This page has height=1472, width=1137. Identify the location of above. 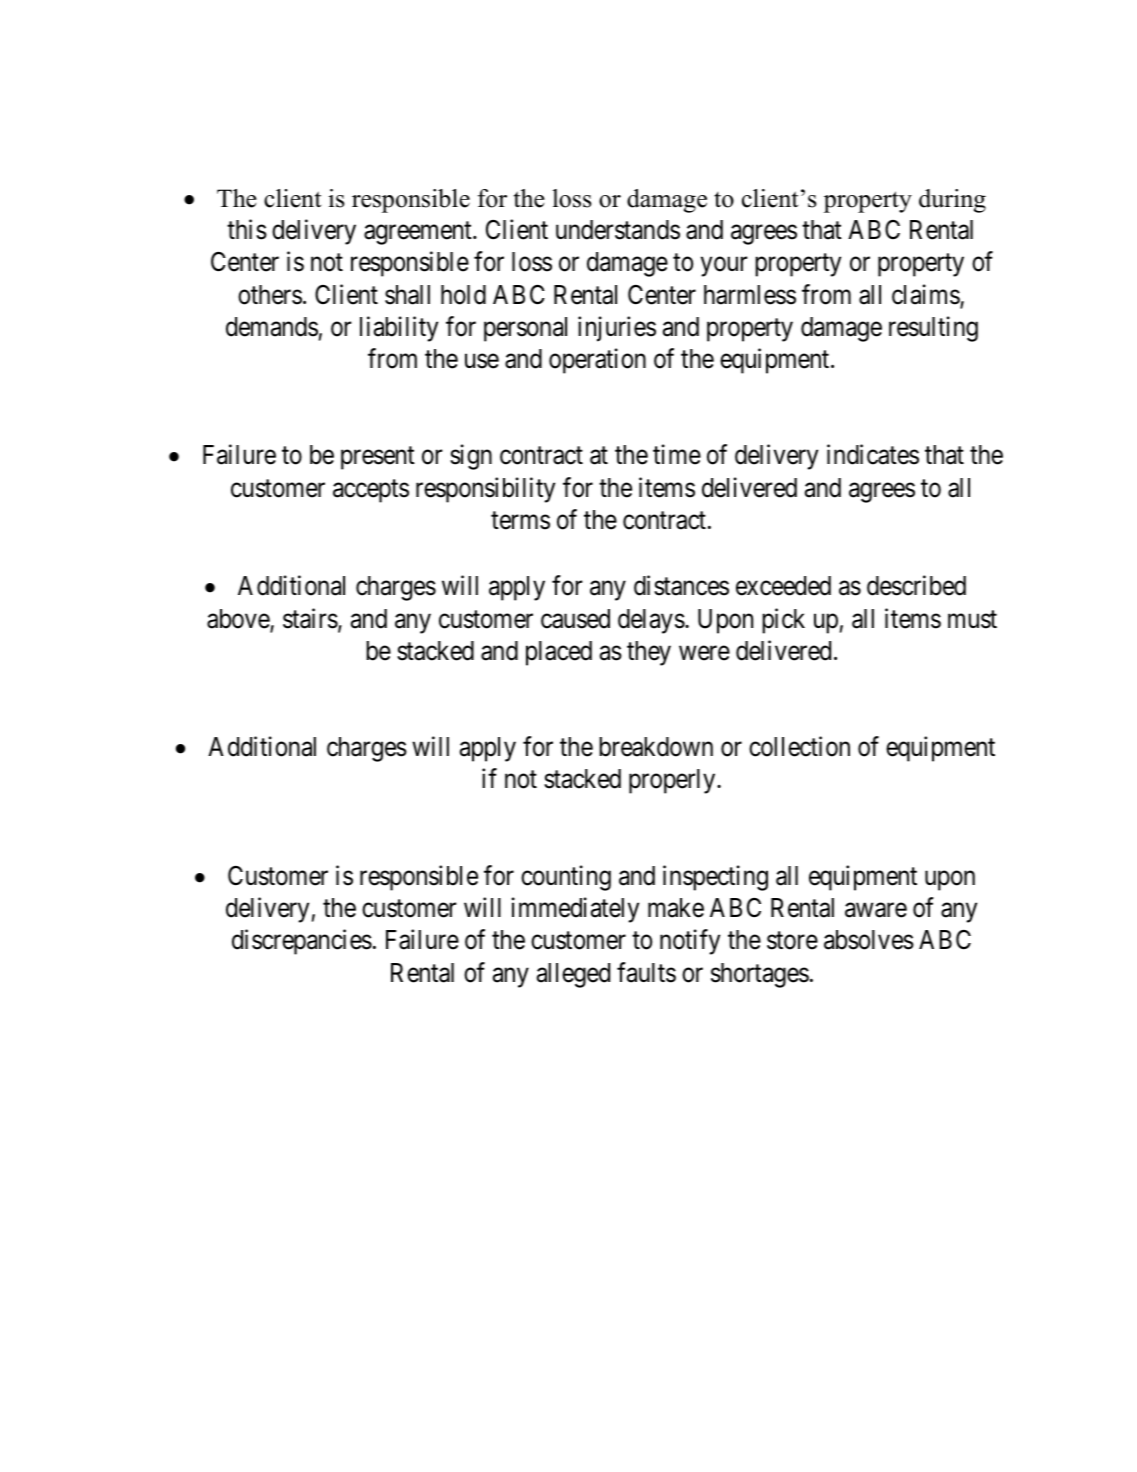
(239, 620).
